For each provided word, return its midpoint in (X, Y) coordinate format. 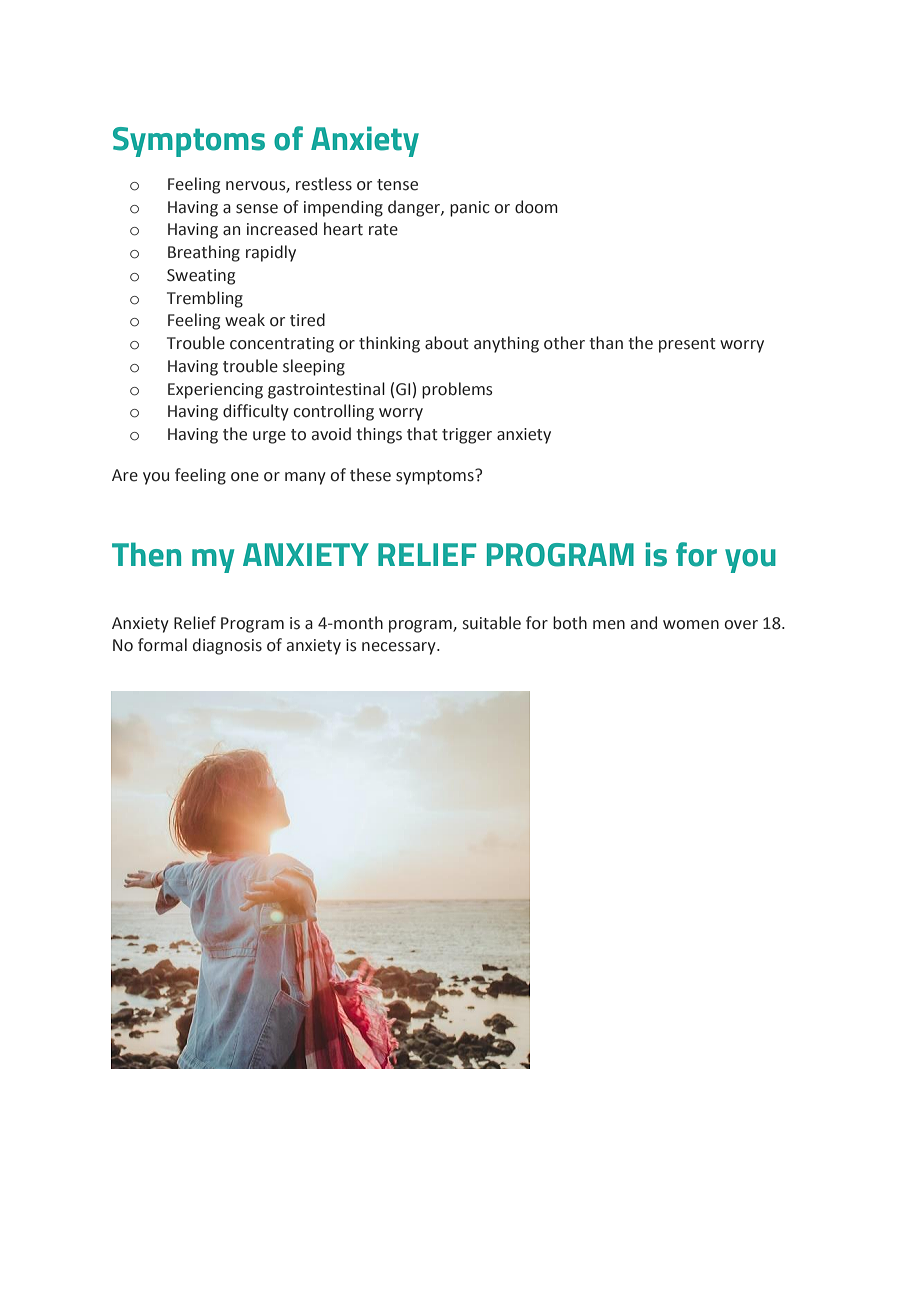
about (447, 343)
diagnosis (227, 646)
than (606, 343)
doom (536, 207)
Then (146, 554)
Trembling (205, 299)
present (687, 345)
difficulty (256, 412)
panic (470, 209)
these (370, 475)
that (422, 434)
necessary (400, 648)
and (644, 623)
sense (257, 209)
